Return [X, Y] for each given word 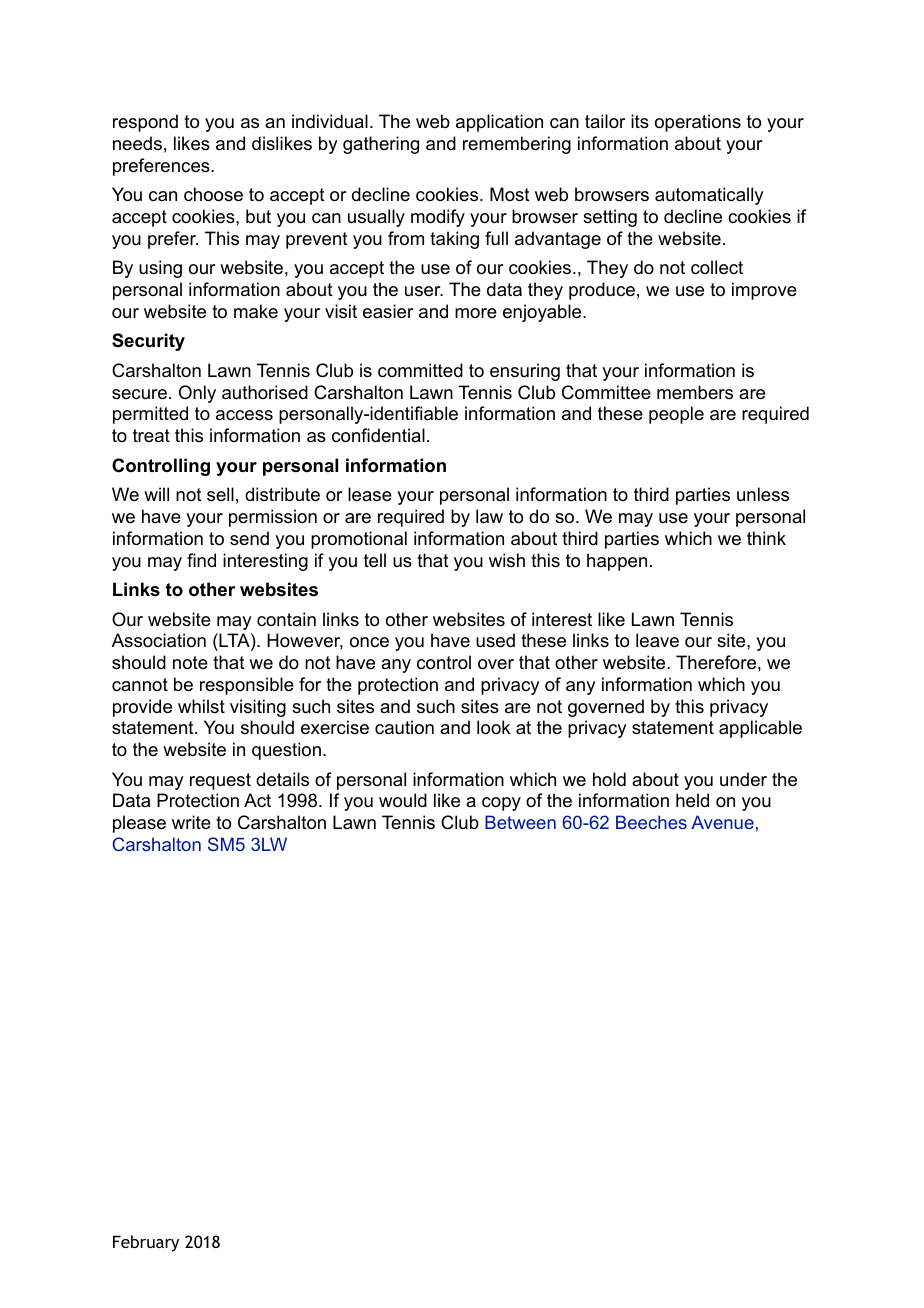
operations [698, 123]
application [499, 123]
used [495, 640]
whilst [201, 706]
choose [213, 194]
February [146, 1243]
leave [657, 640]
